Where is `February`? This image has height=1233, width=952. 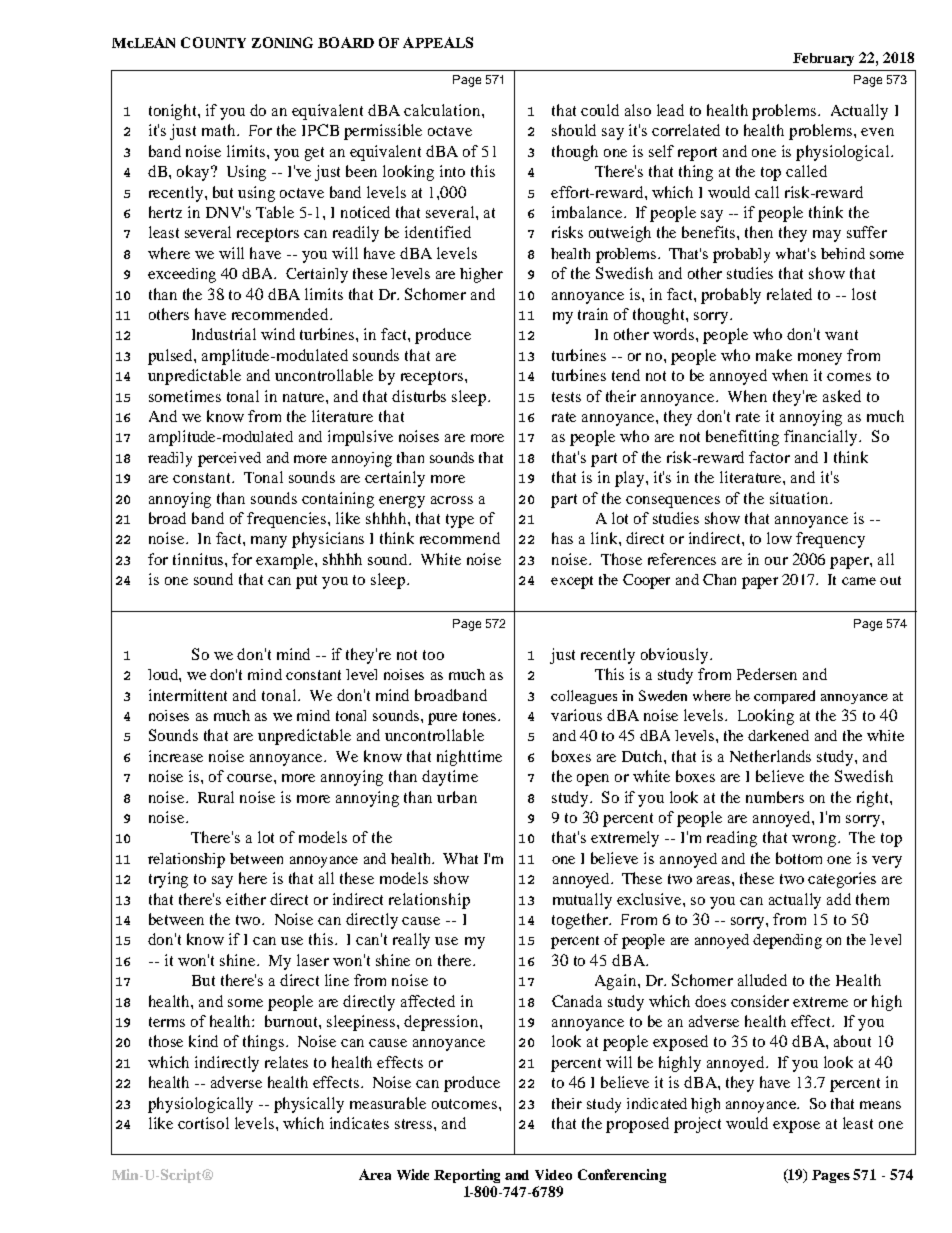 February is located at coordinates (823, 59).
